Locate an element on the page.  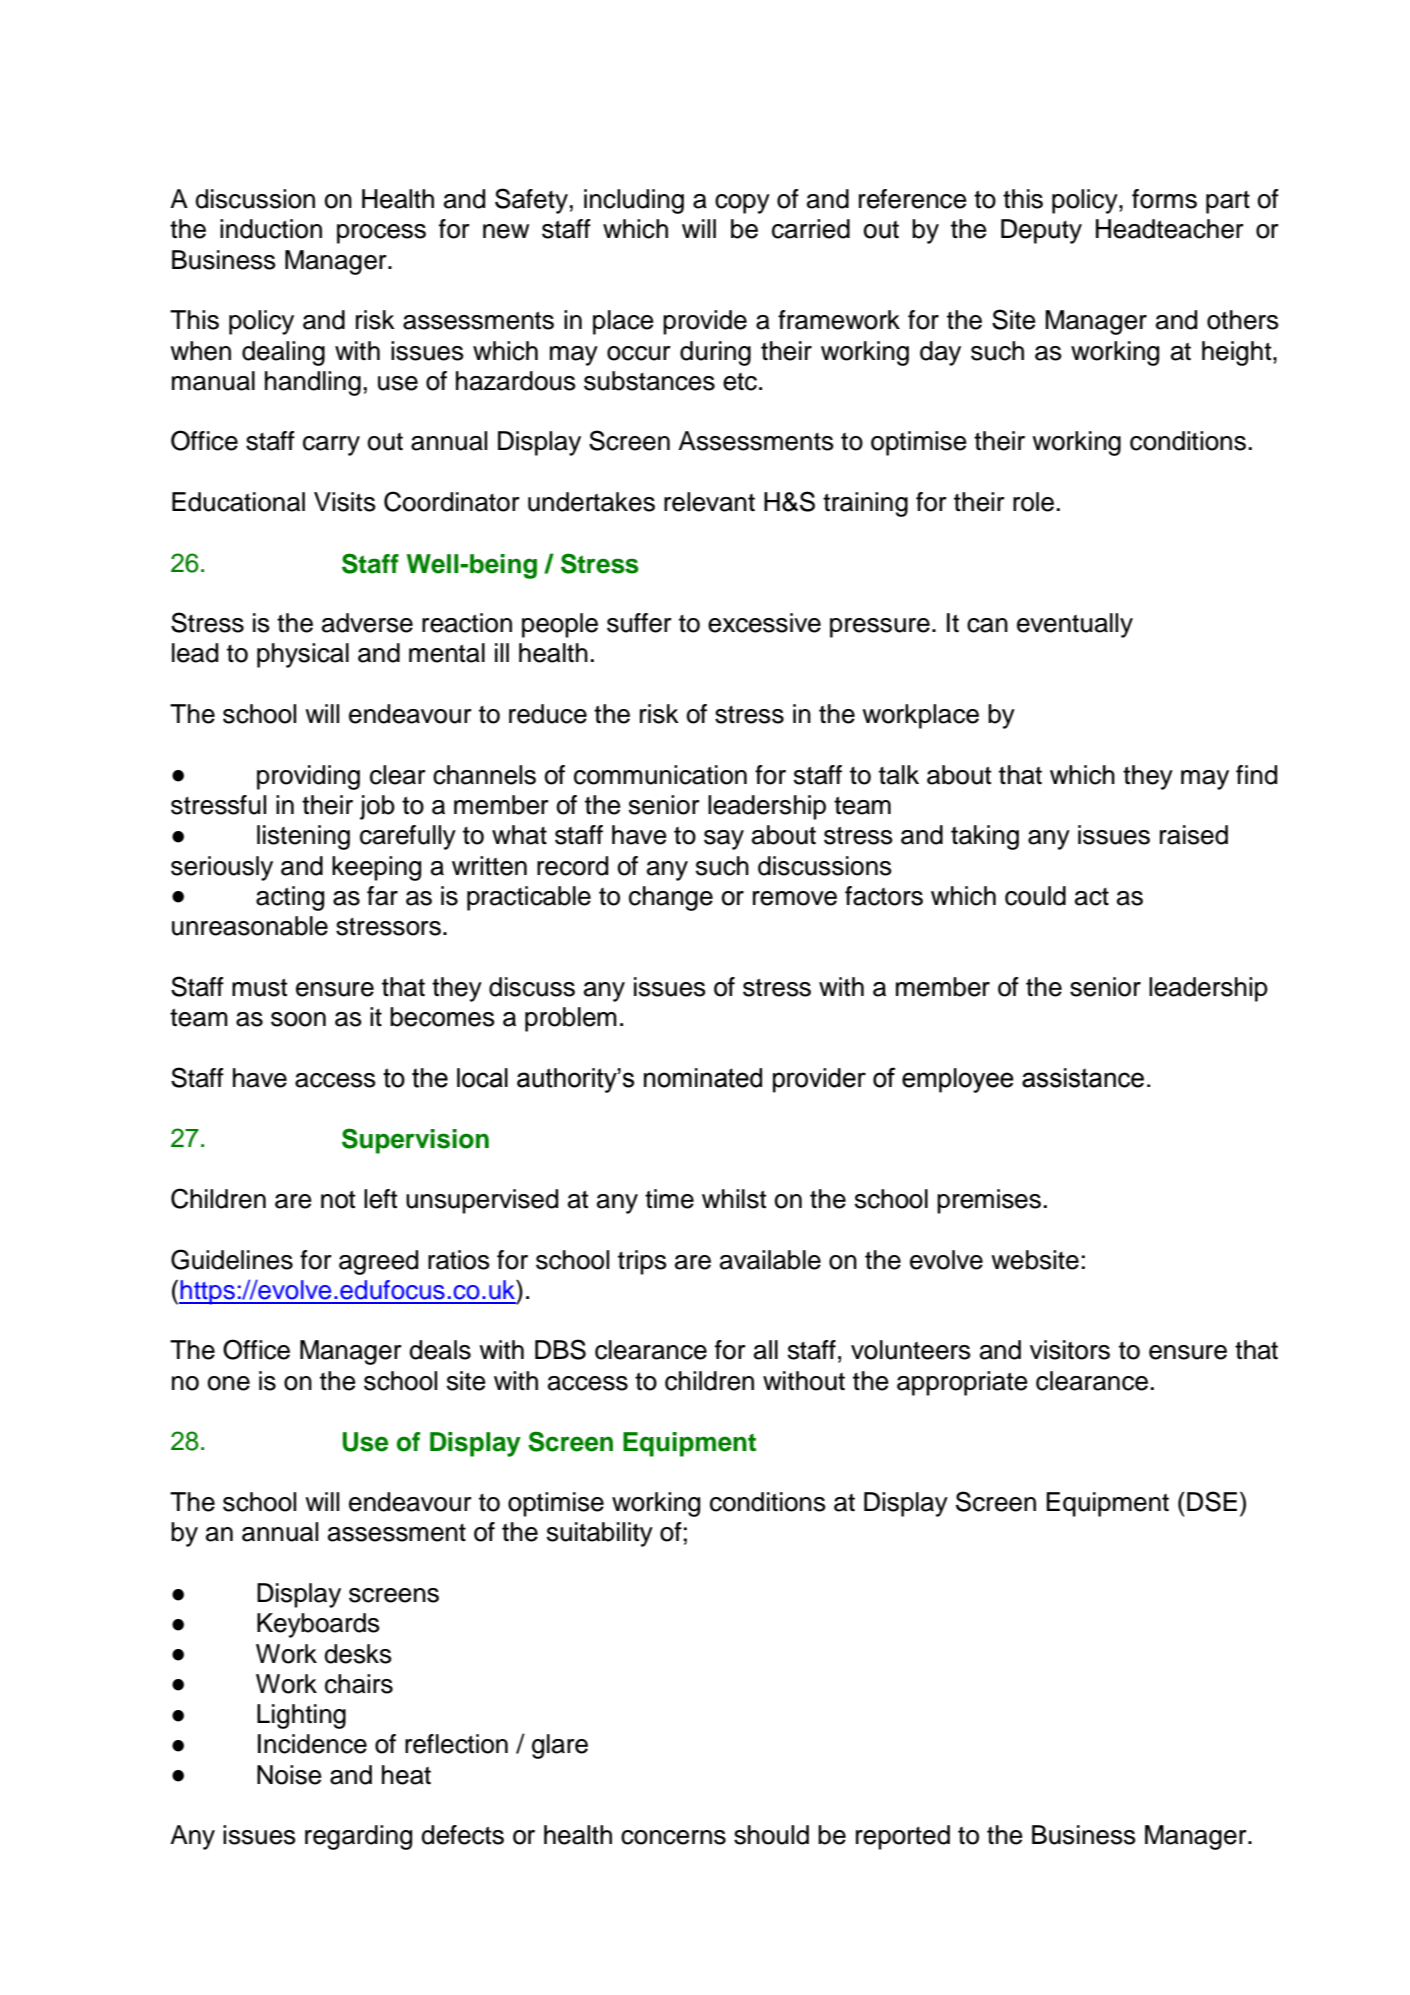
forms is located at coordinates (1164, 199).
